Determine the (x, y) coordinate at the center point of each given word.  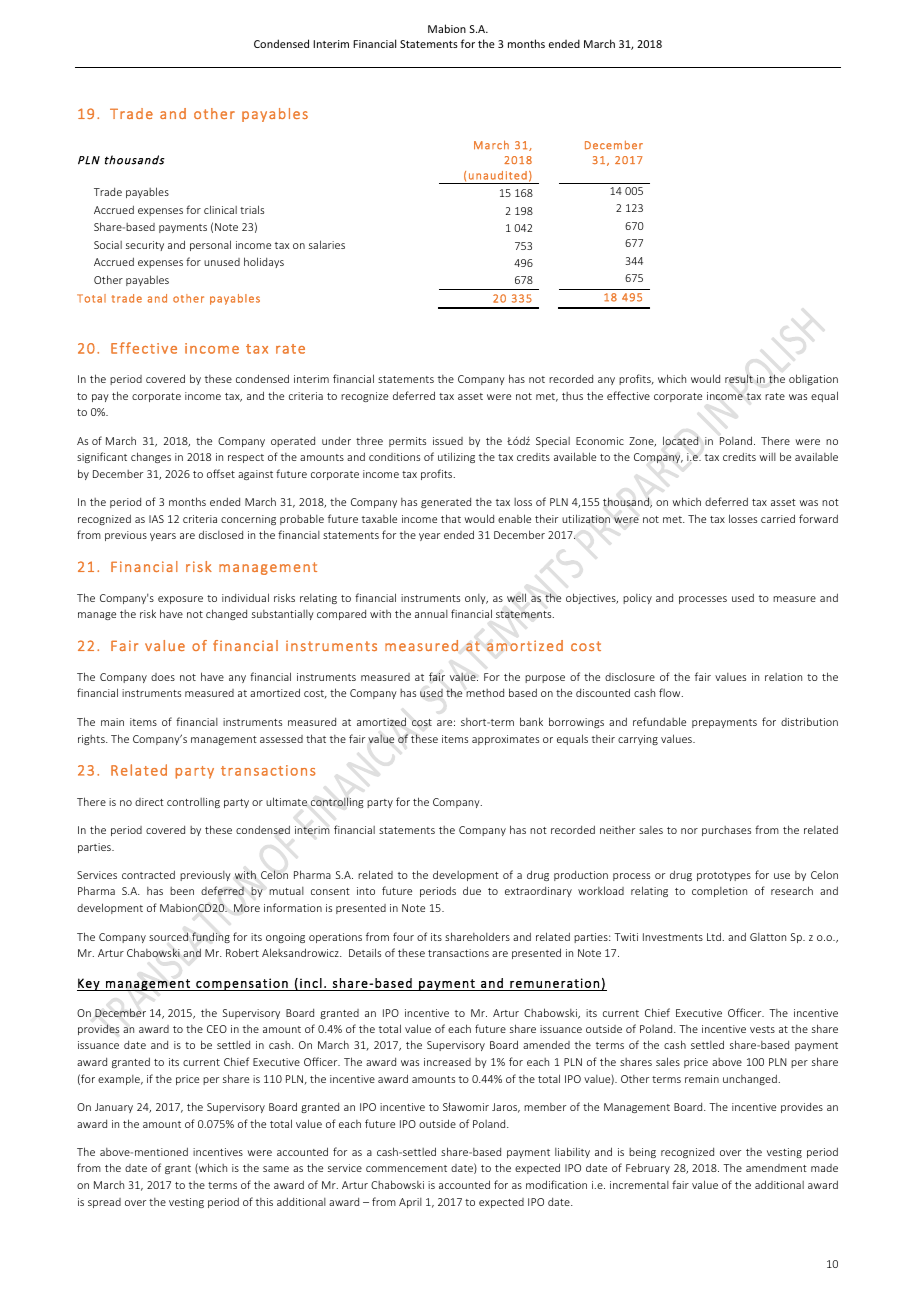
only (476, 599)
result (739, 378)
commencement (406, 1168)
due (472, 890)
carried (778, 518)
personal (210, 245)
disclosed (221, 534)
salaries (327, 244)
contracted (148, 874)
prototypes (724, 876)
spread (104, 1203)
